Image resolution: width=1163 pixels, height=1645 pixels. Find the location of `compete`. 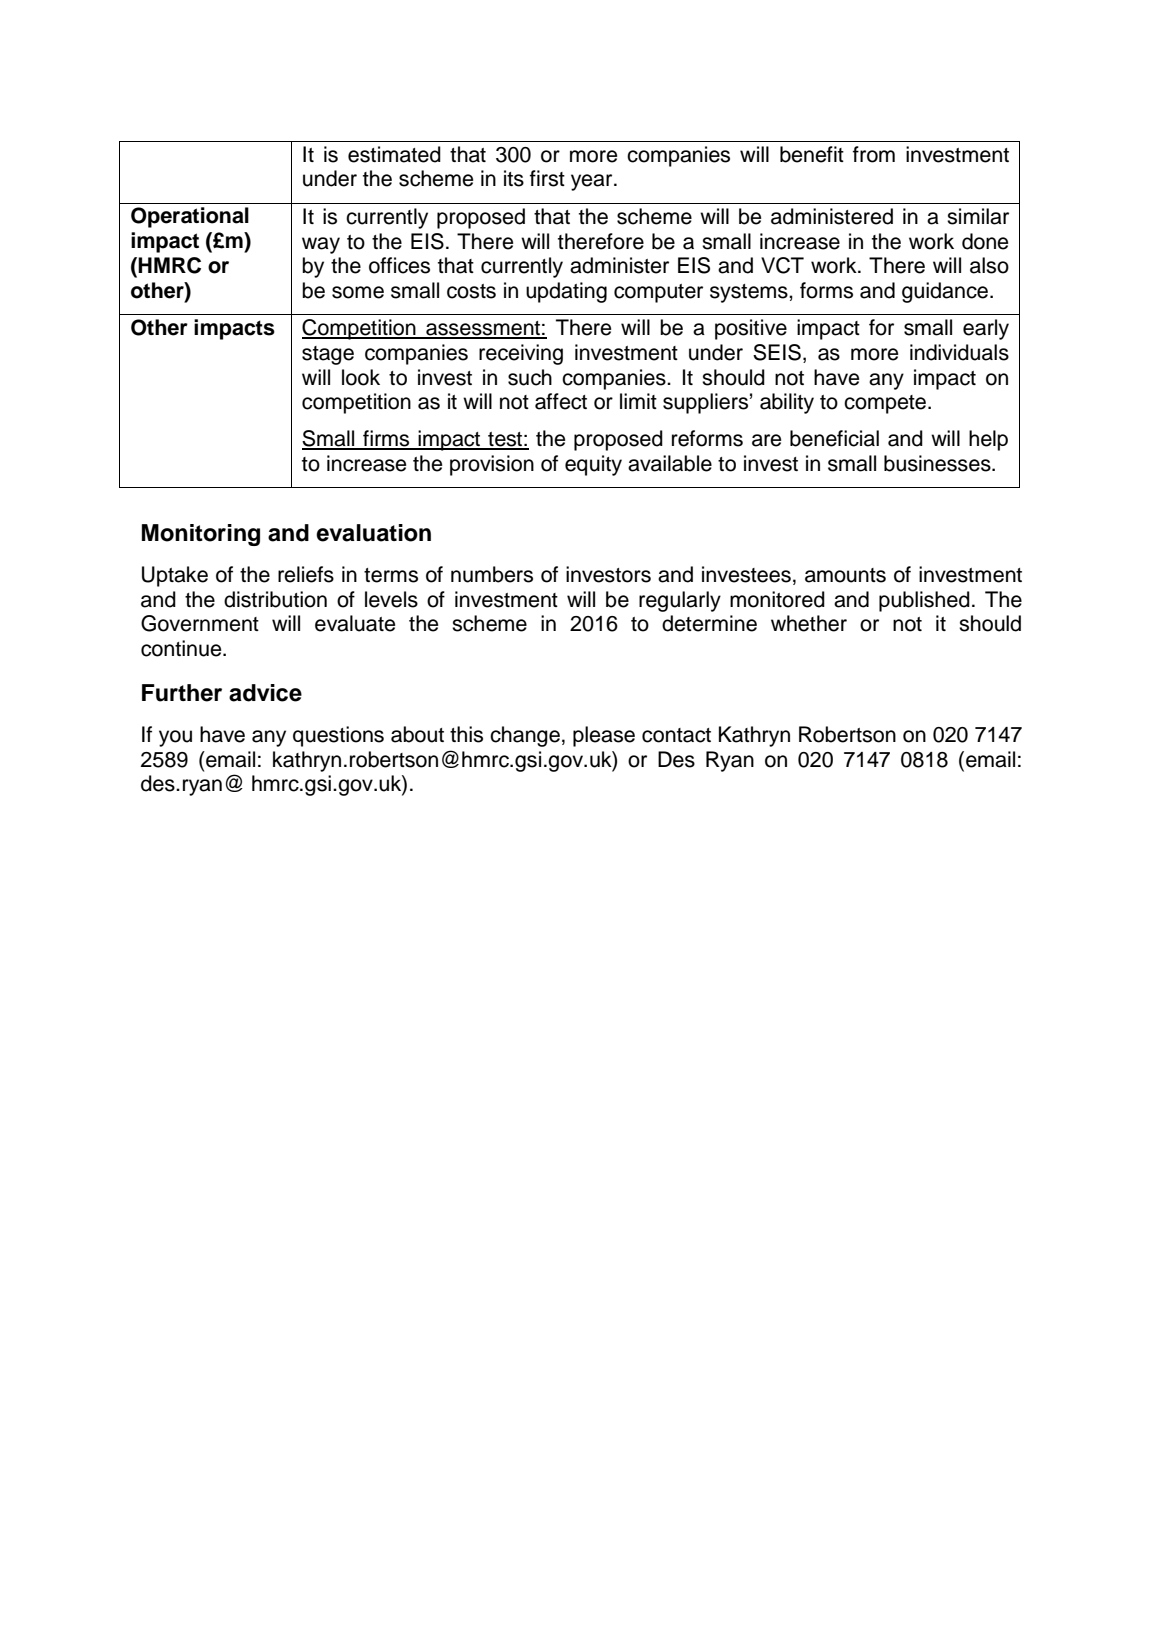

compete is located at coordinates (885, 404).
